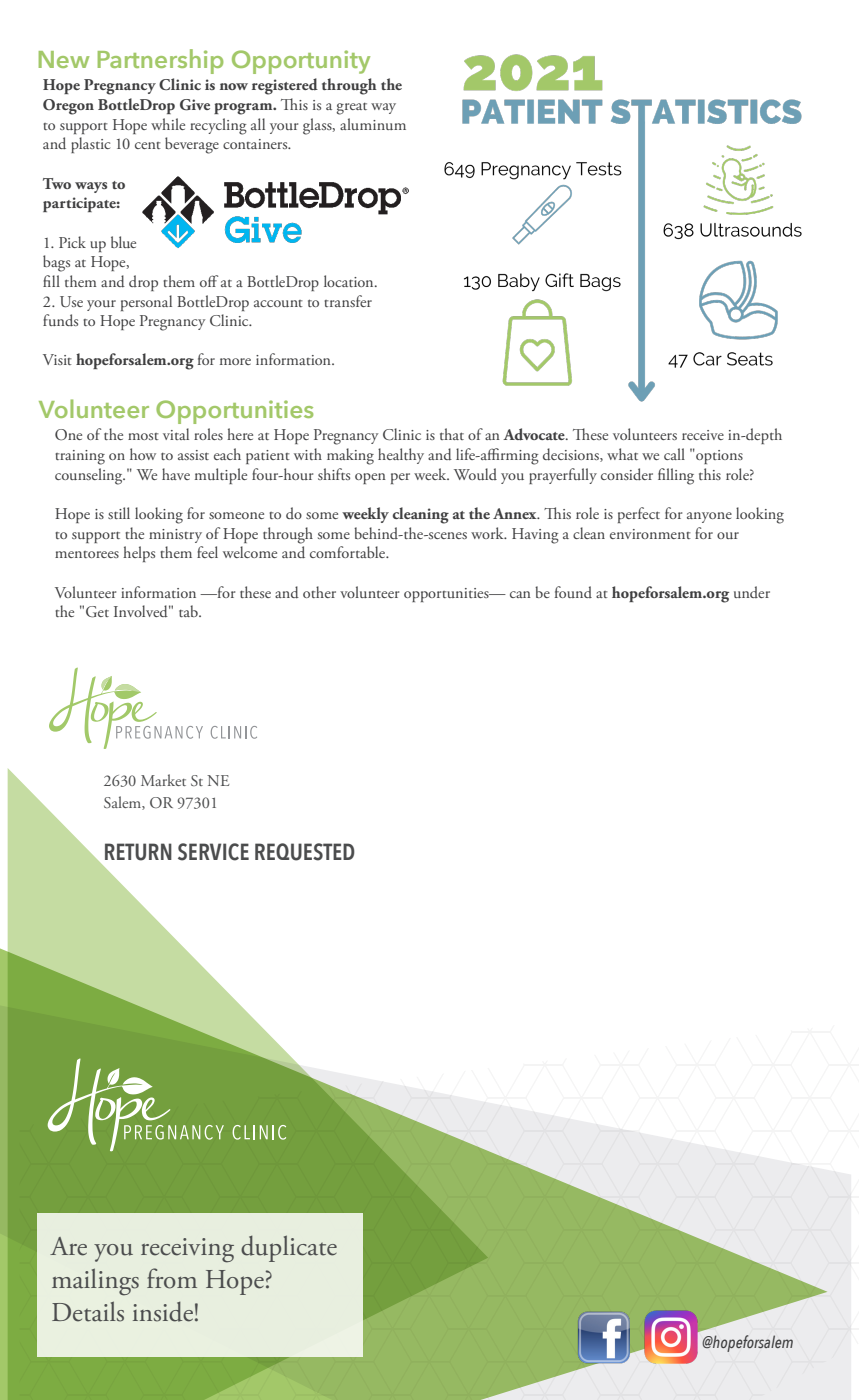 The image size is (859, 1400). Describe the element at coordinates (752, 592) in the image. I see `under` at that location.
